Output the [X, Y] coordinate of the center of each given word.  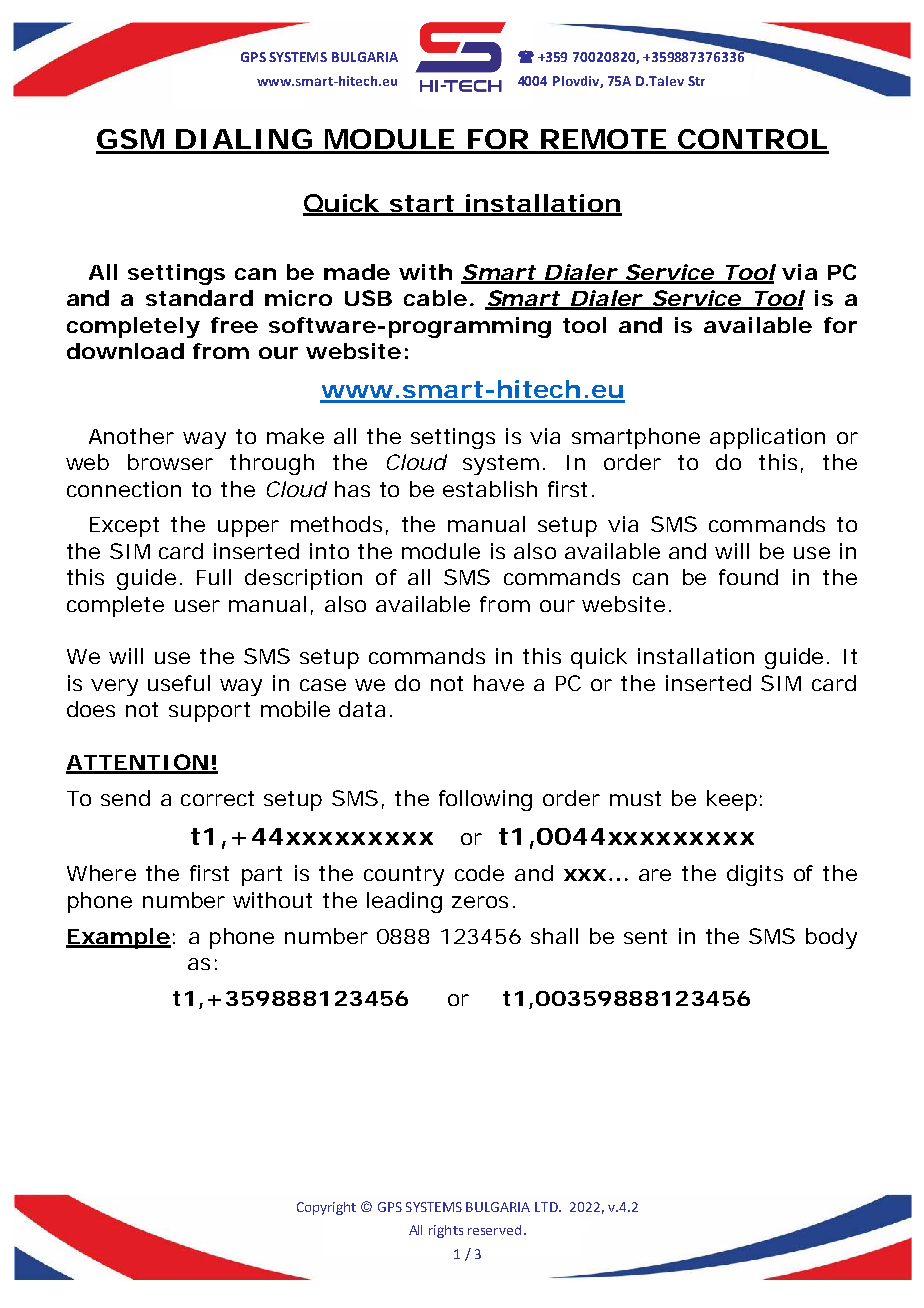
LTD [547, 1207]
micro [298, 298]
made [357, 272]
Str [696, 81]
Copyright [326, 1208]
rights [446, 1231]
